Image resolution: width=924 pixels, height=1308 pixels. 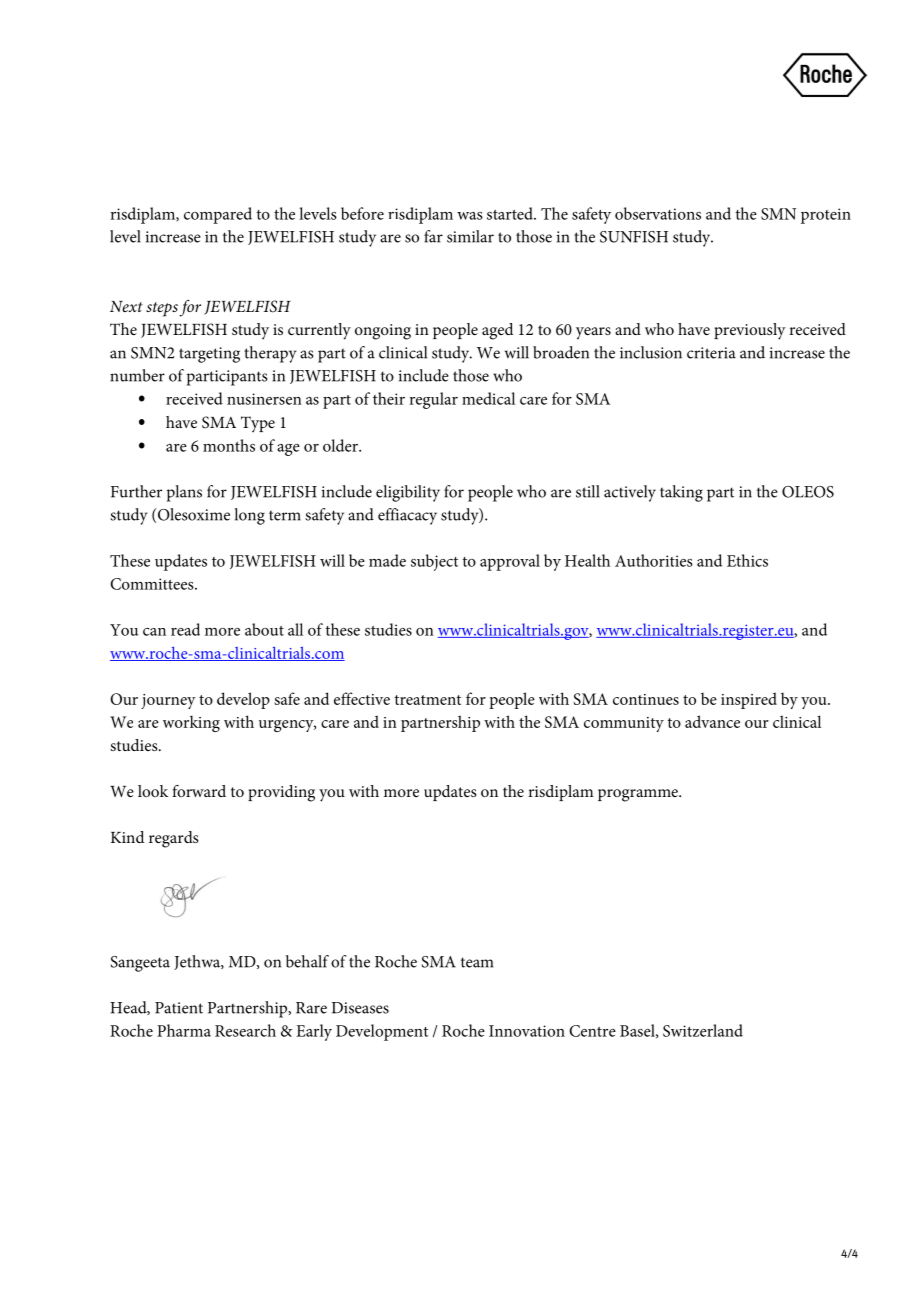 What do you see at coordinates (179, 1008) in the screenshot?
I see `Patient` at bounding box center [179, 1008].
